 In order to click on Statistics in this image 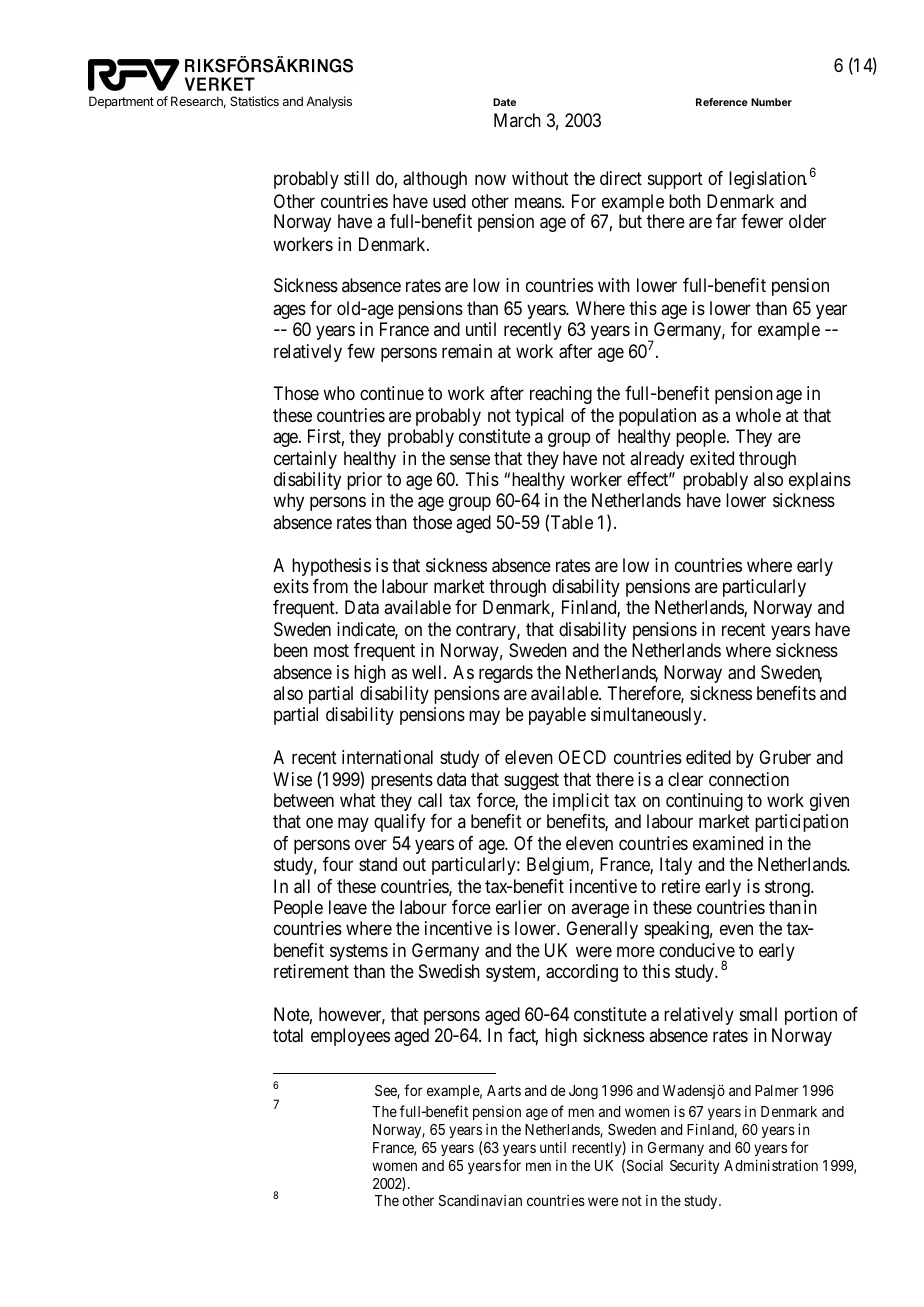, I will do `click(254, 101)`.
